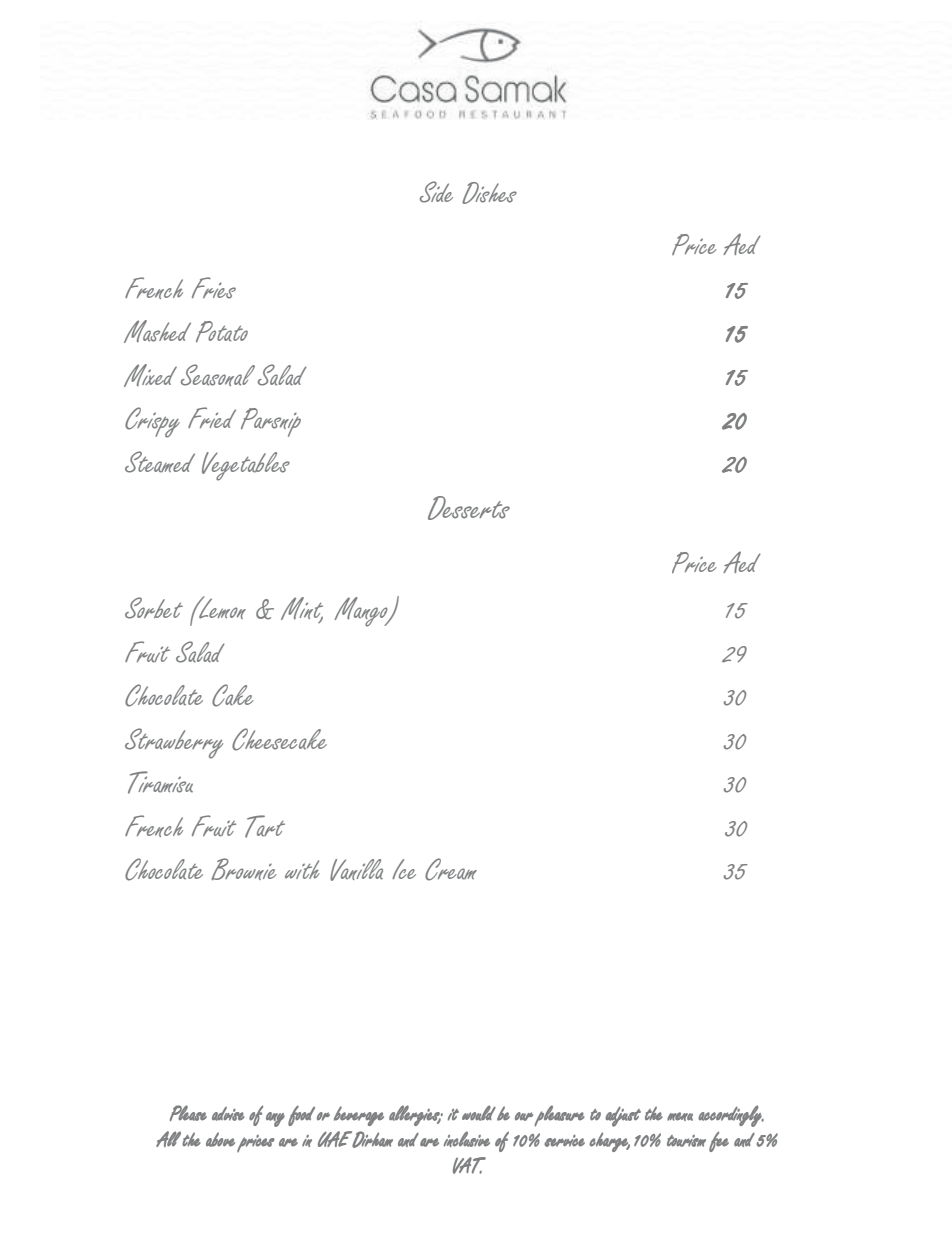 This screenshot has height=1233, width=952. I want to click on tourism, so click(686, 1141).
